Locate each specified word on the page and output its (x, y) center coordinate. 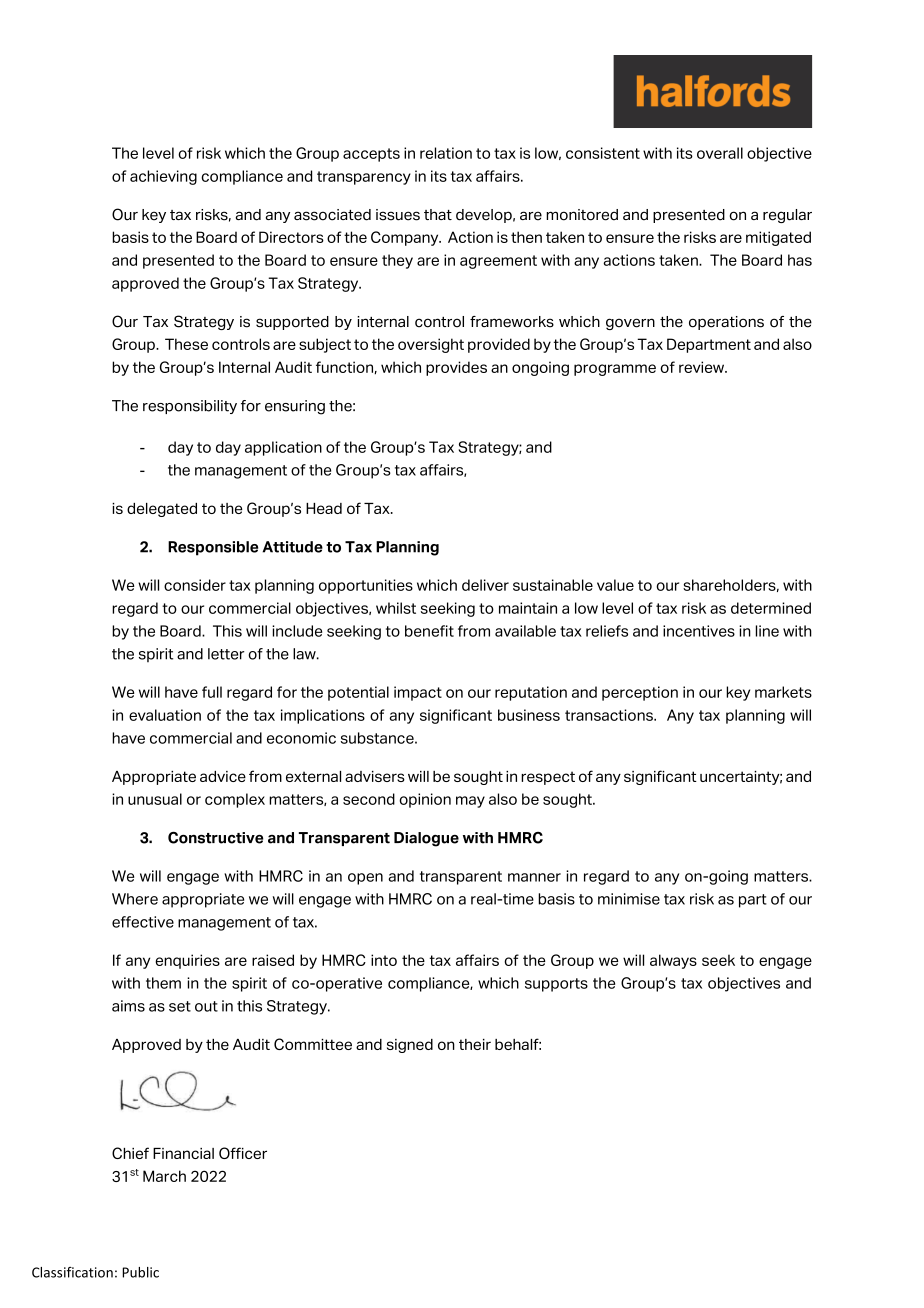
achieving (163, 177)
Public (140, 1272)
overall (720, 153)
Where (135, 899)
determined (771, 608)
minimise (629, 899)
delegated (162, 510)
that (438, 214)
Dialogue (426, 839)
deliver (485, 585)
